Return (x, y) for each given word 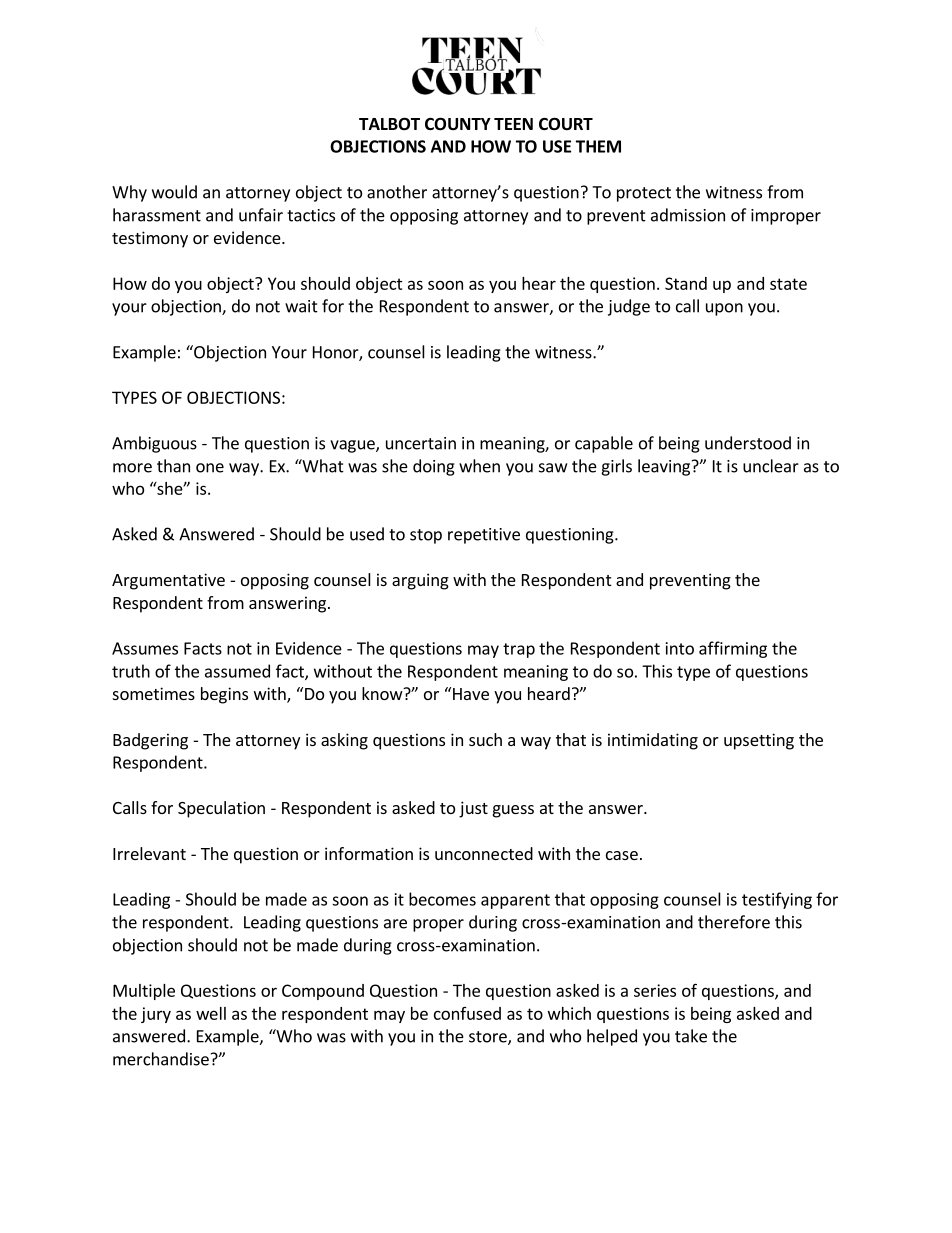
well (211, 1013)
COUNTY (458, 124)
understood (748, 443)
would (174, 192)
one (210, 468)
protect (644, 194)
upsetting (759, 741)
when (479, 466)
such (485, 739)
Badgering (150, 741)
